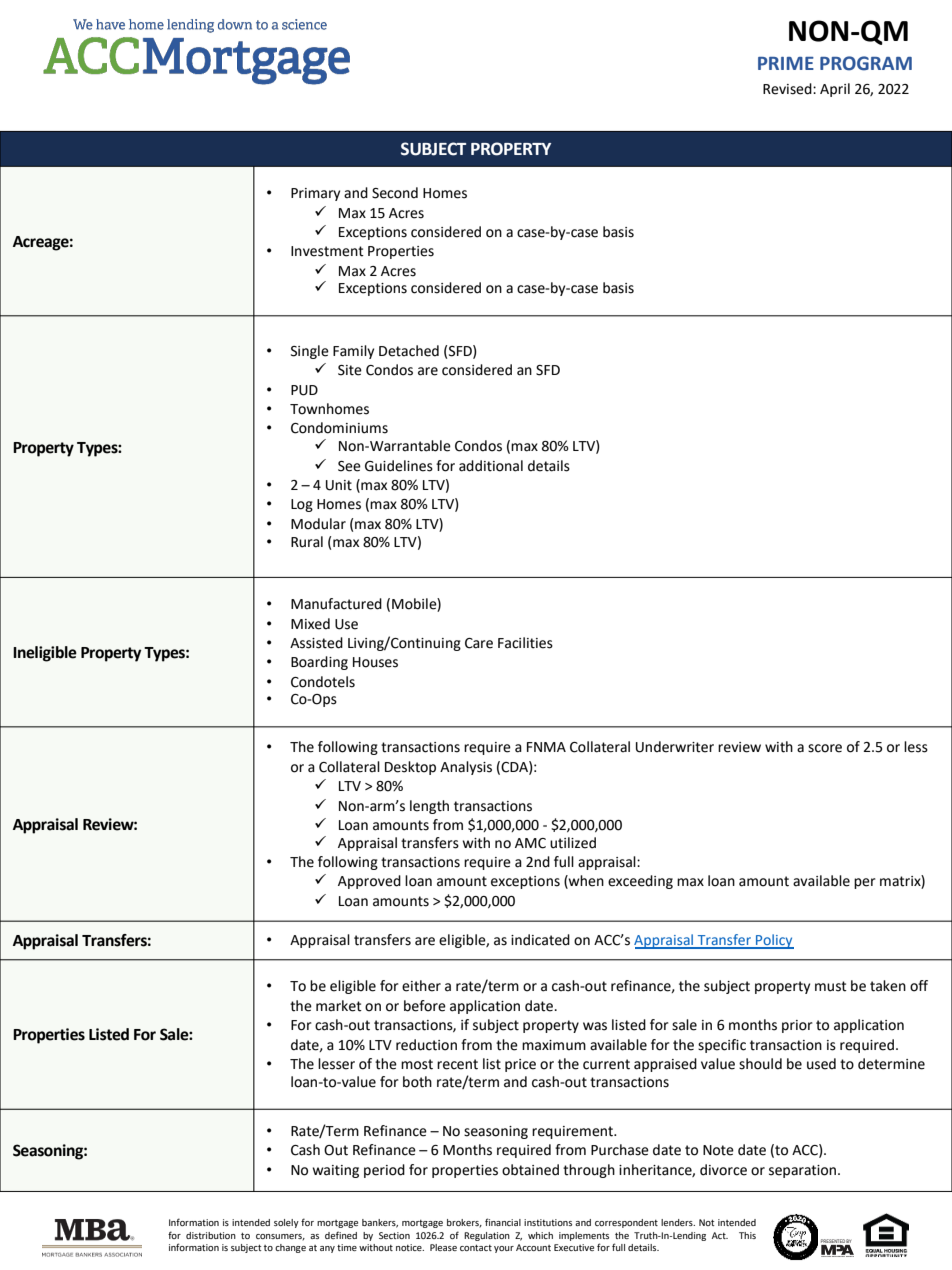  Describe the element at coordinates (835, 90) in the document. I see `April` at that location.
